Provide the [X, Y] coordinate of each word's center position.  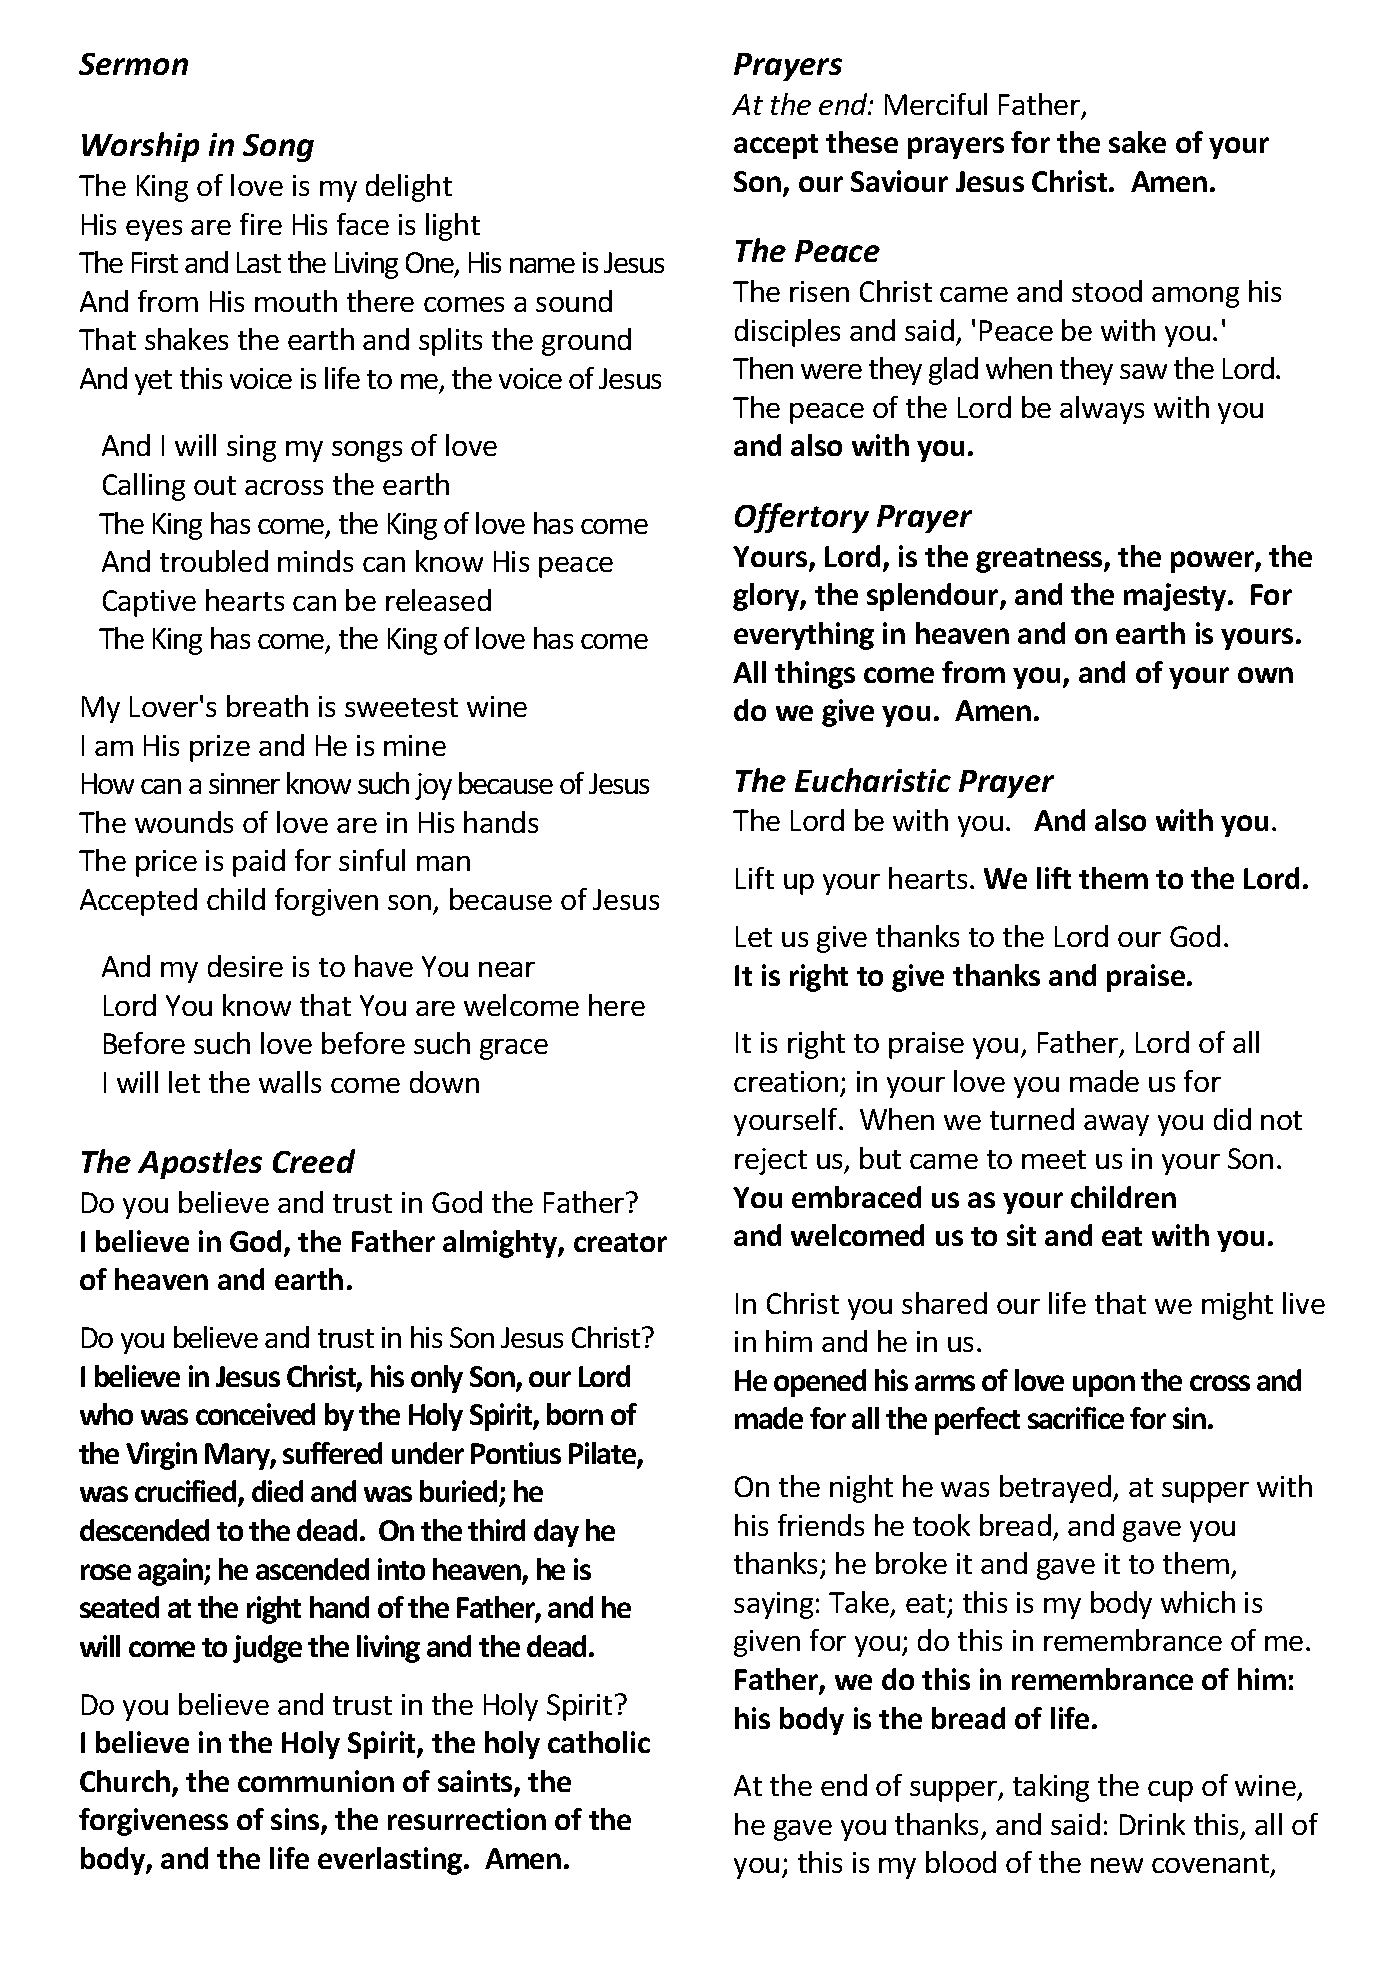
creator [620, 1242]
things [815, 675]
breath [267, 706]
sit [1021, 1235]
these [862, 142]
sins [296, 1821]
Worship [140, 147]
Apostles [200, 1164]
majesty [1176, 597]
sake [1137, 142]
